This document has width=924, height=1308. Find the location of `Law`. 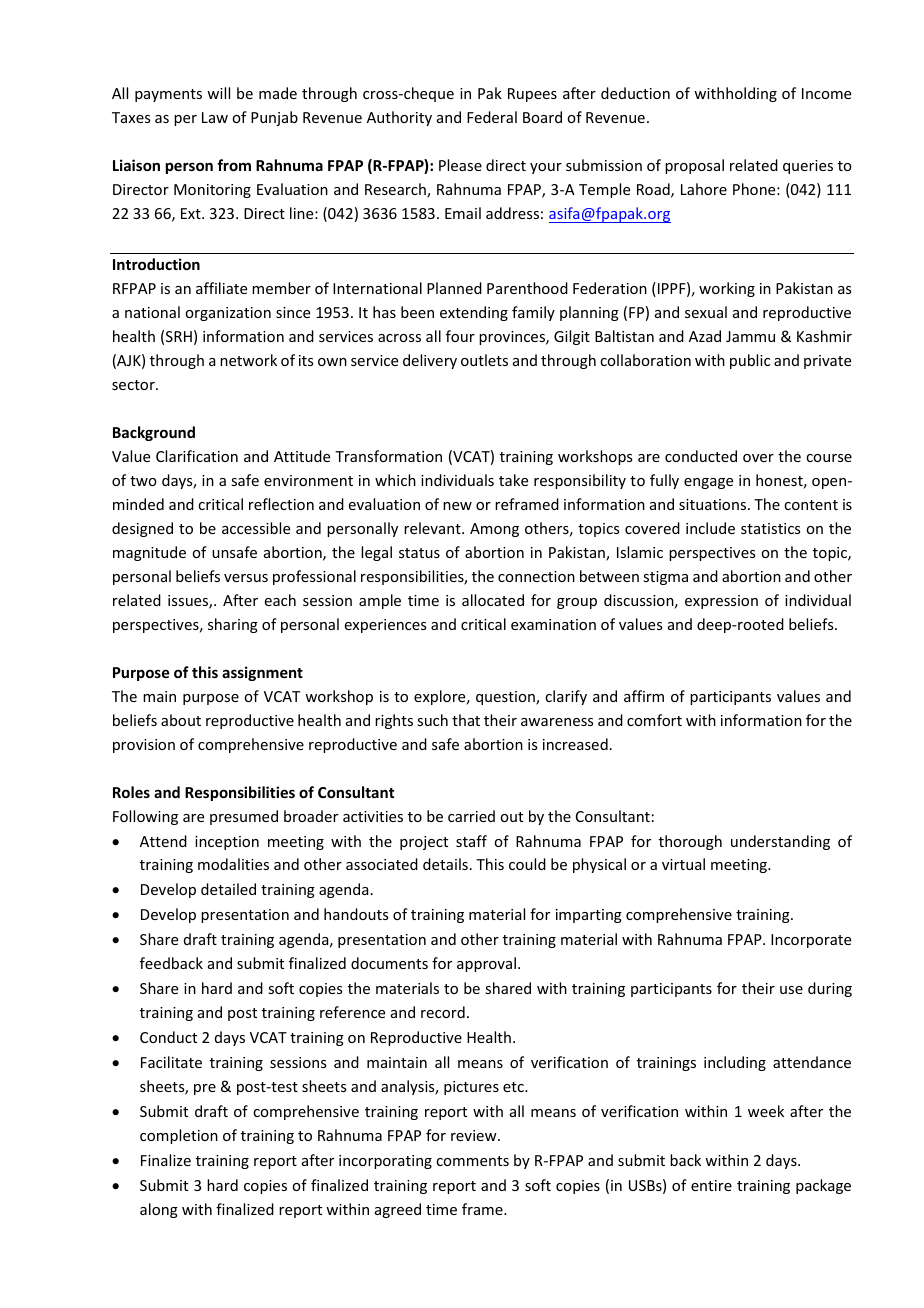

Law is located at coordinates (215, 117).
